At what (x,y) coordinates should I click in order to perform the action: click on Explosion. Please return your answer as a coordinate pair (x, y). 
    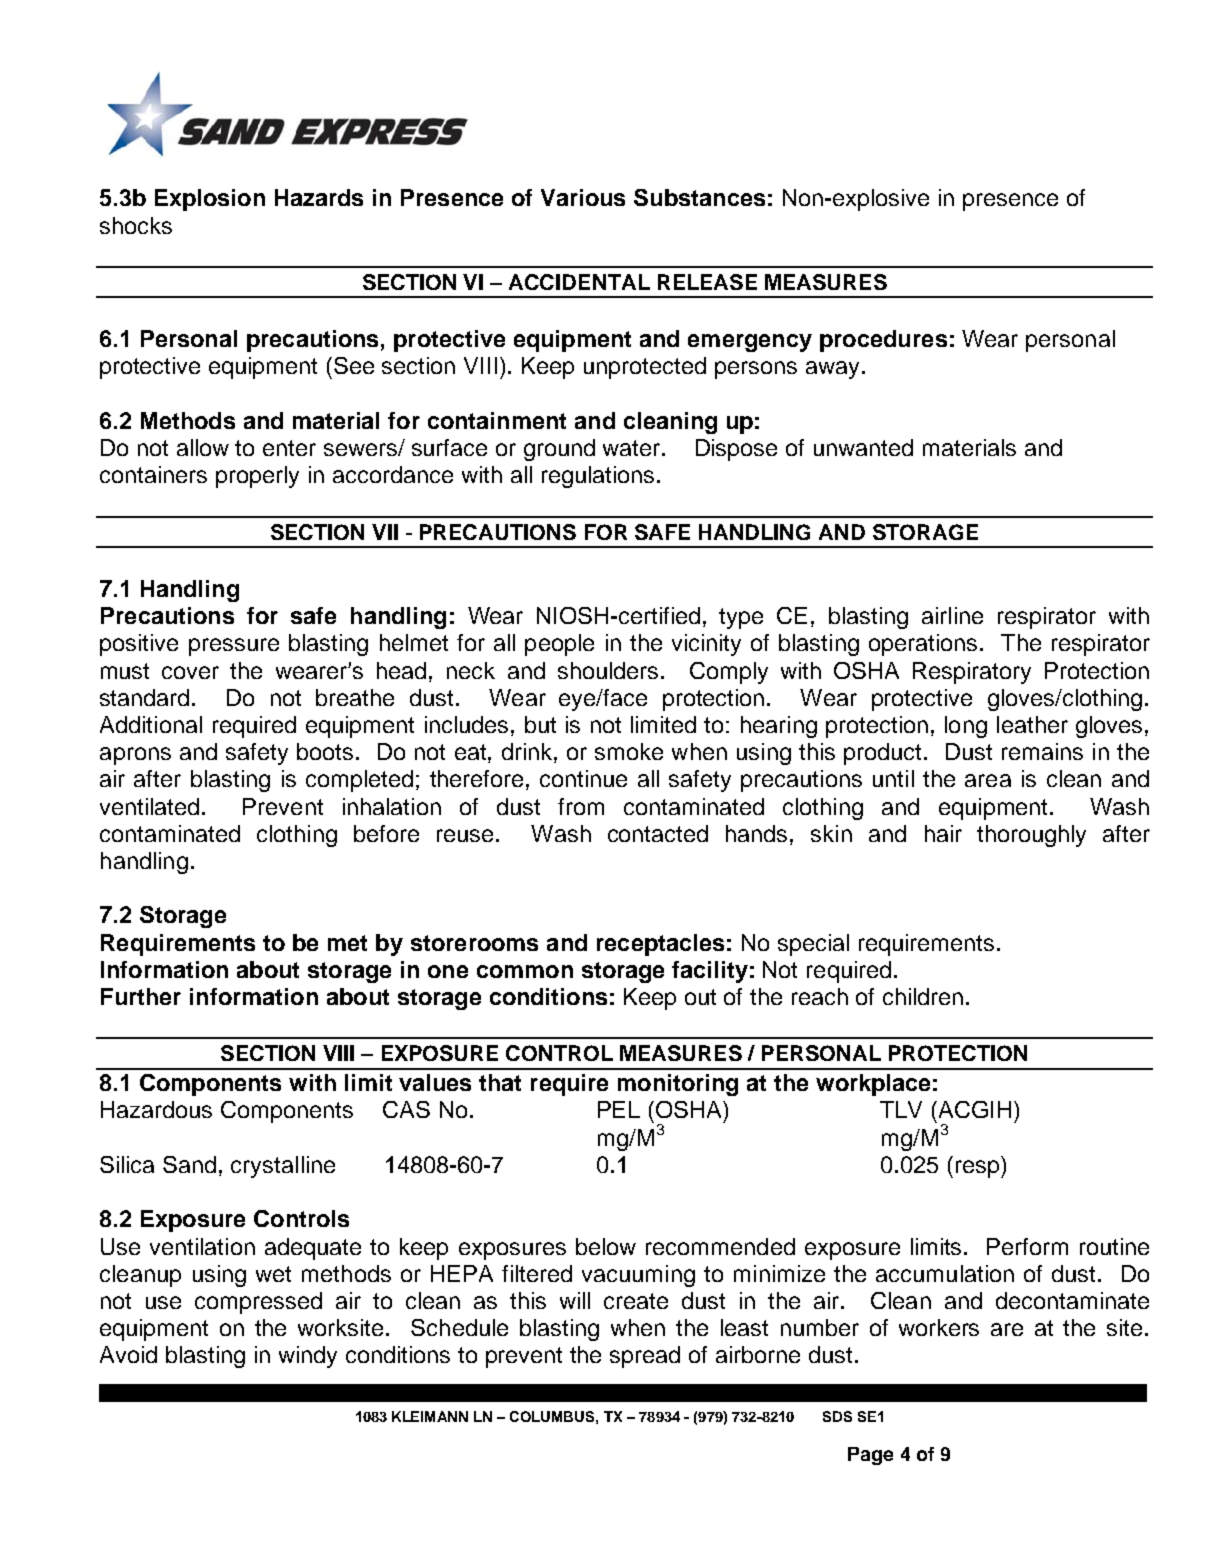
    Looking at the image, I should click on (210, 200).
